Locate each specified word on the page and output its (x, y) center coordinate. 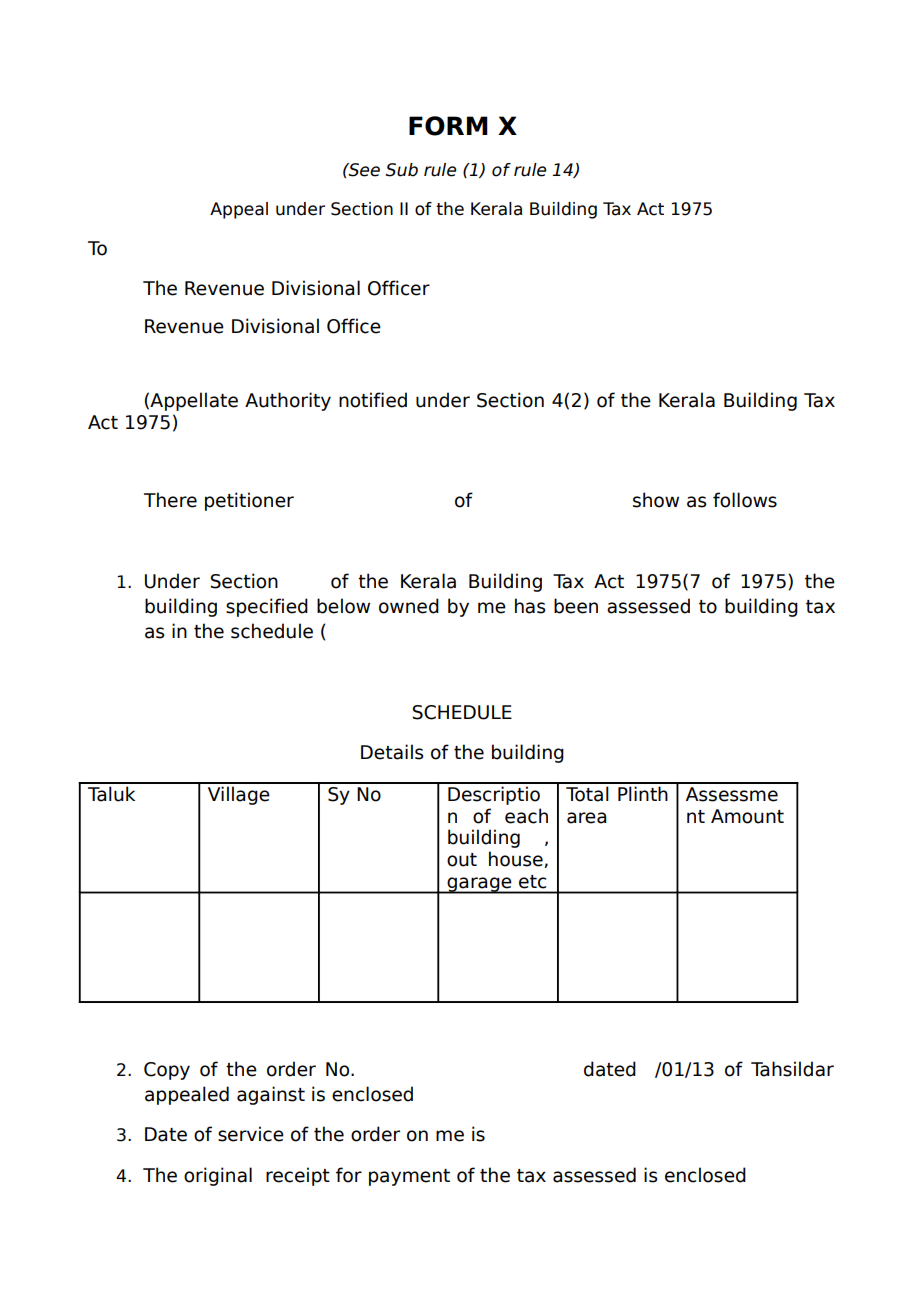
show (656, 500)
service (251, 1134)
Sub (402, 170)
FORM (448, 126)
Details (392, 752)
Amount (747, 816)
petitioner (249, 501)
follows (745, 500)
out (462, 860)
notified (373, 400)
